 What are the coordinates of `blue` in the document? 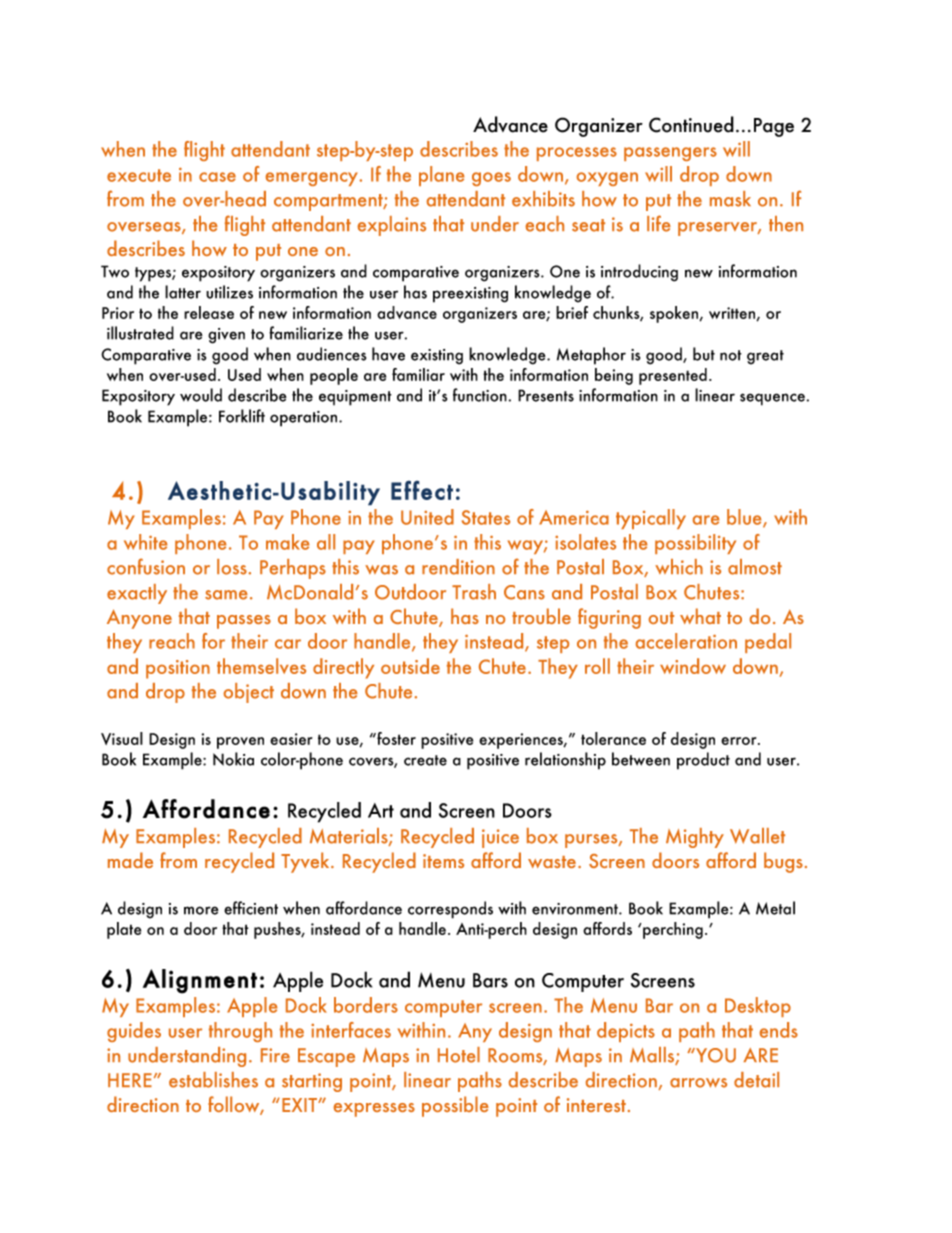 It's located at (745, 518).
